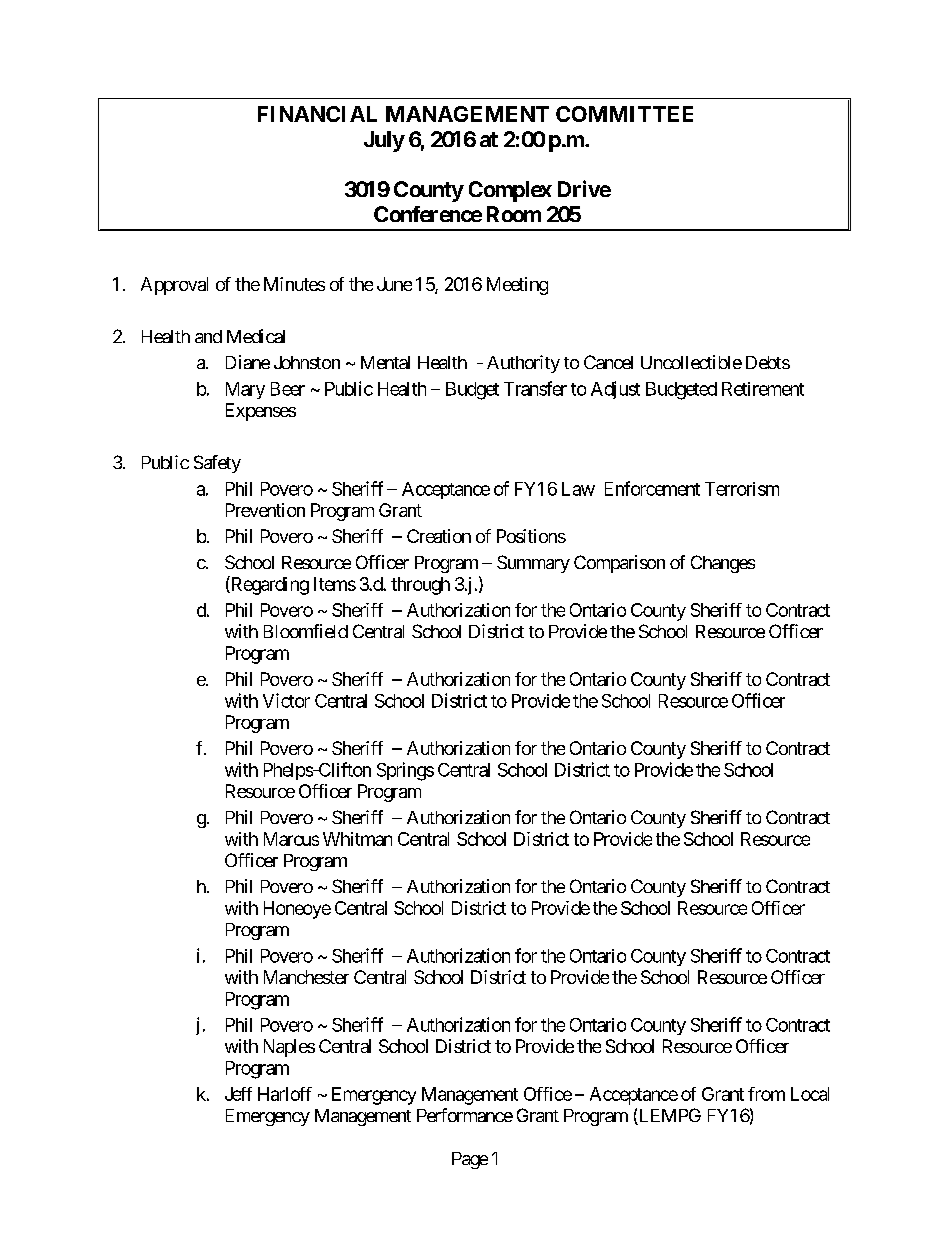 The width and height of the document is (952, 1233). Describe the element at coordinates (619, 564) in the document. I see `Comparison` at that location.
